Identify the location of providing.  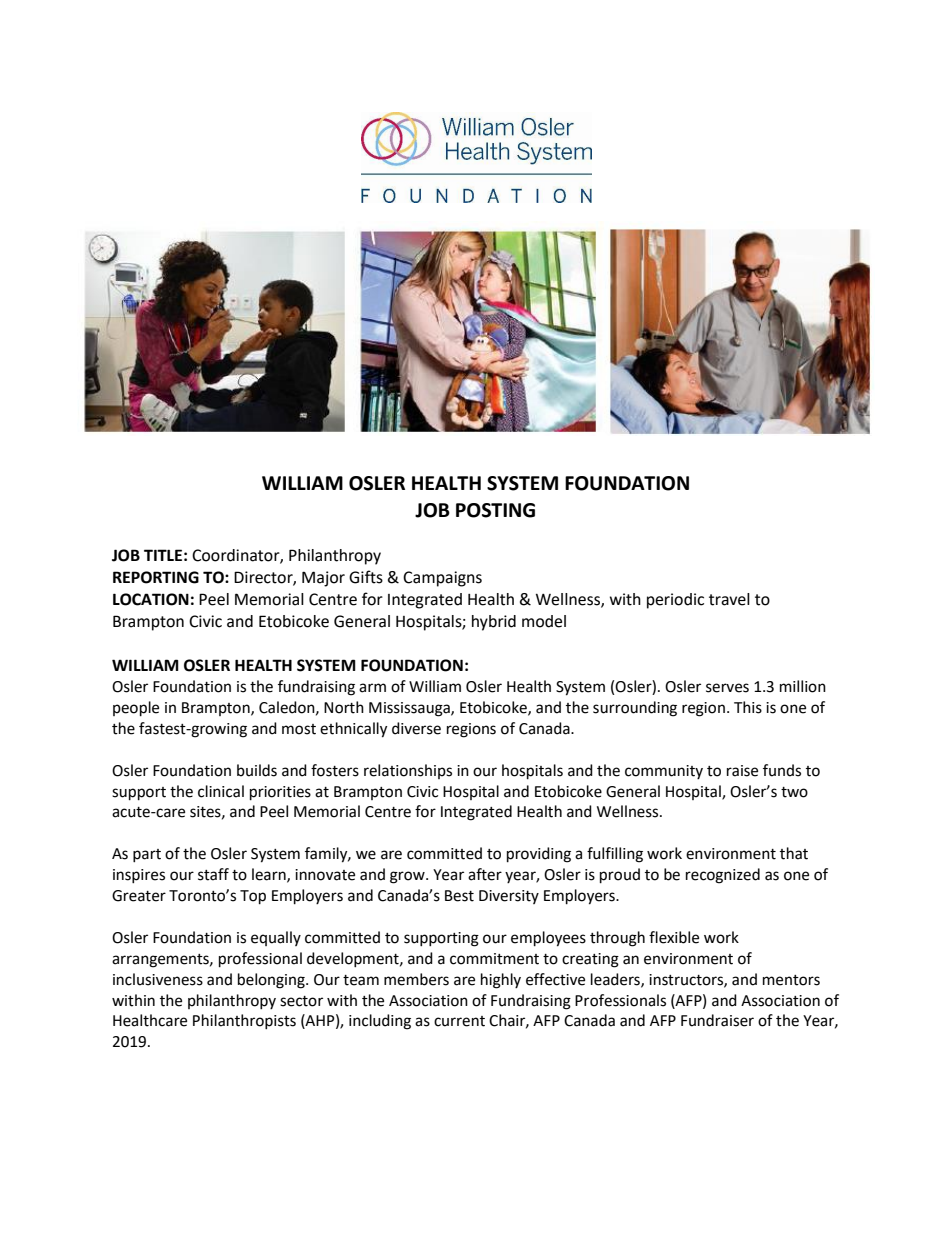
(539, 855).
